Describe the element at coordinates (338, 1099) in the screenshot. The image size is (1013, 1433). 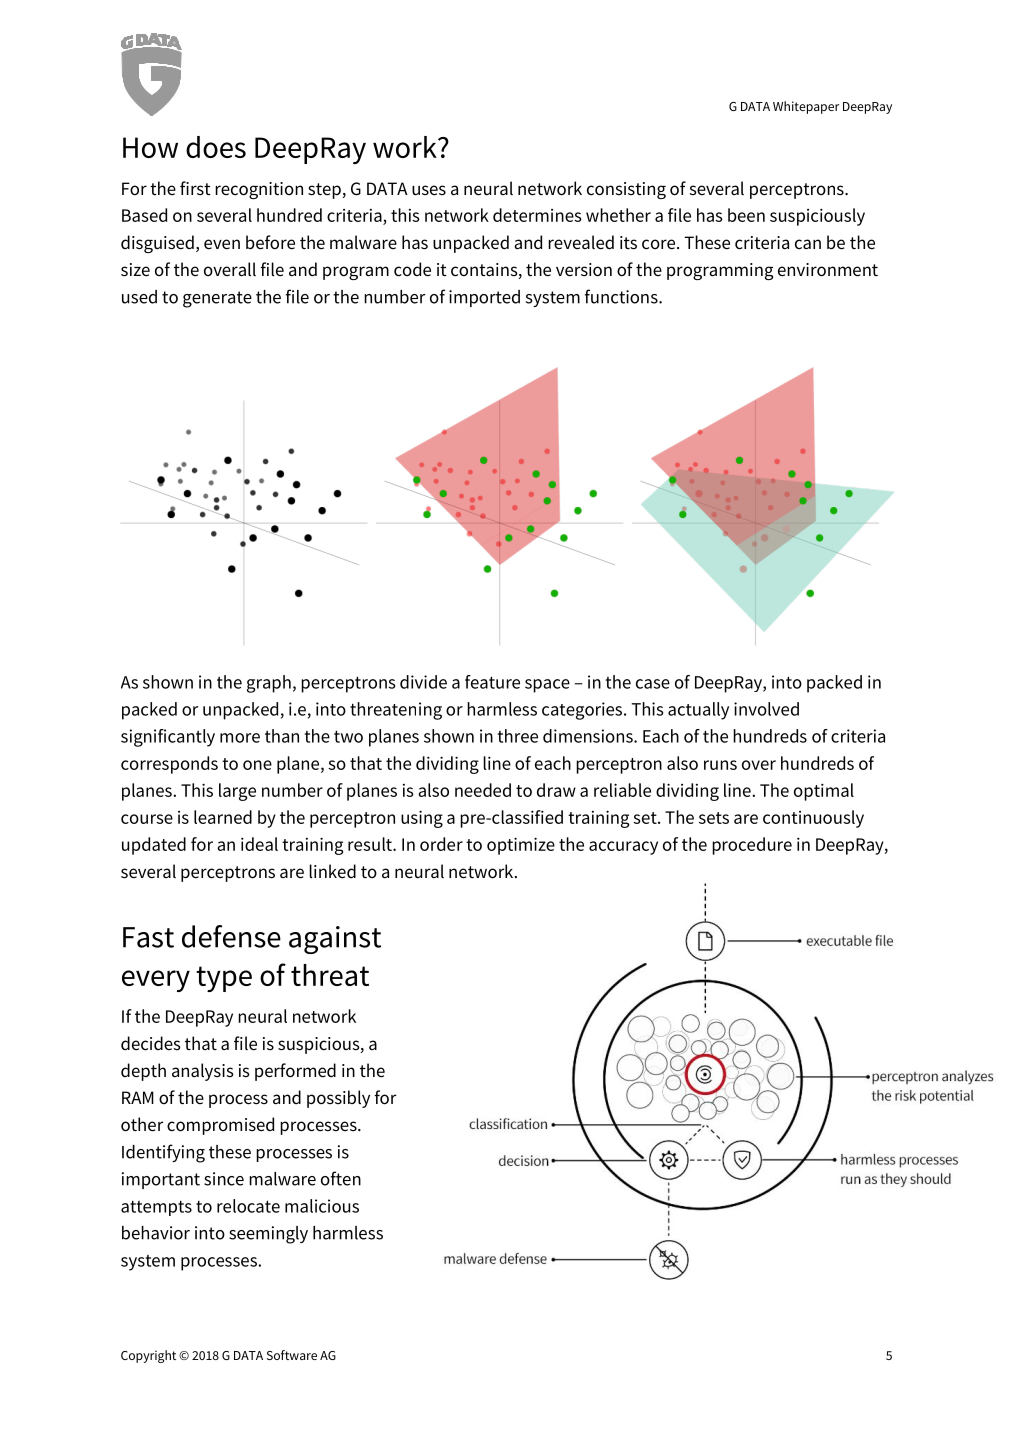
I see `possibly` at that location.
